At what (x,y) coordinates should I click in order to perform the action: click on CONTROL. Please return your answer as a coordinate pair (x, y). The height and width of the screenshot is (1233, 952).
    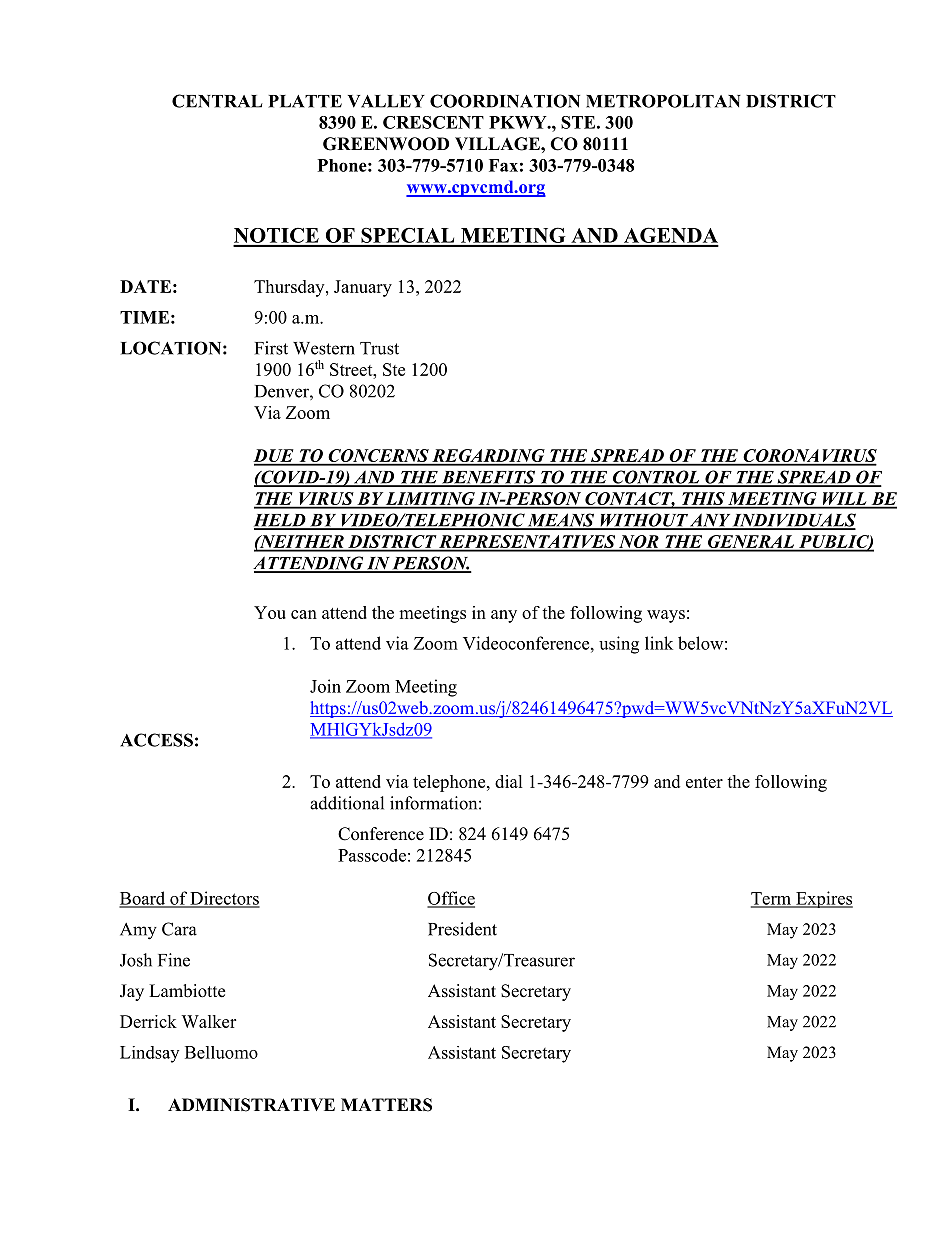
    Looking at the image, I should click on (655, 478).
